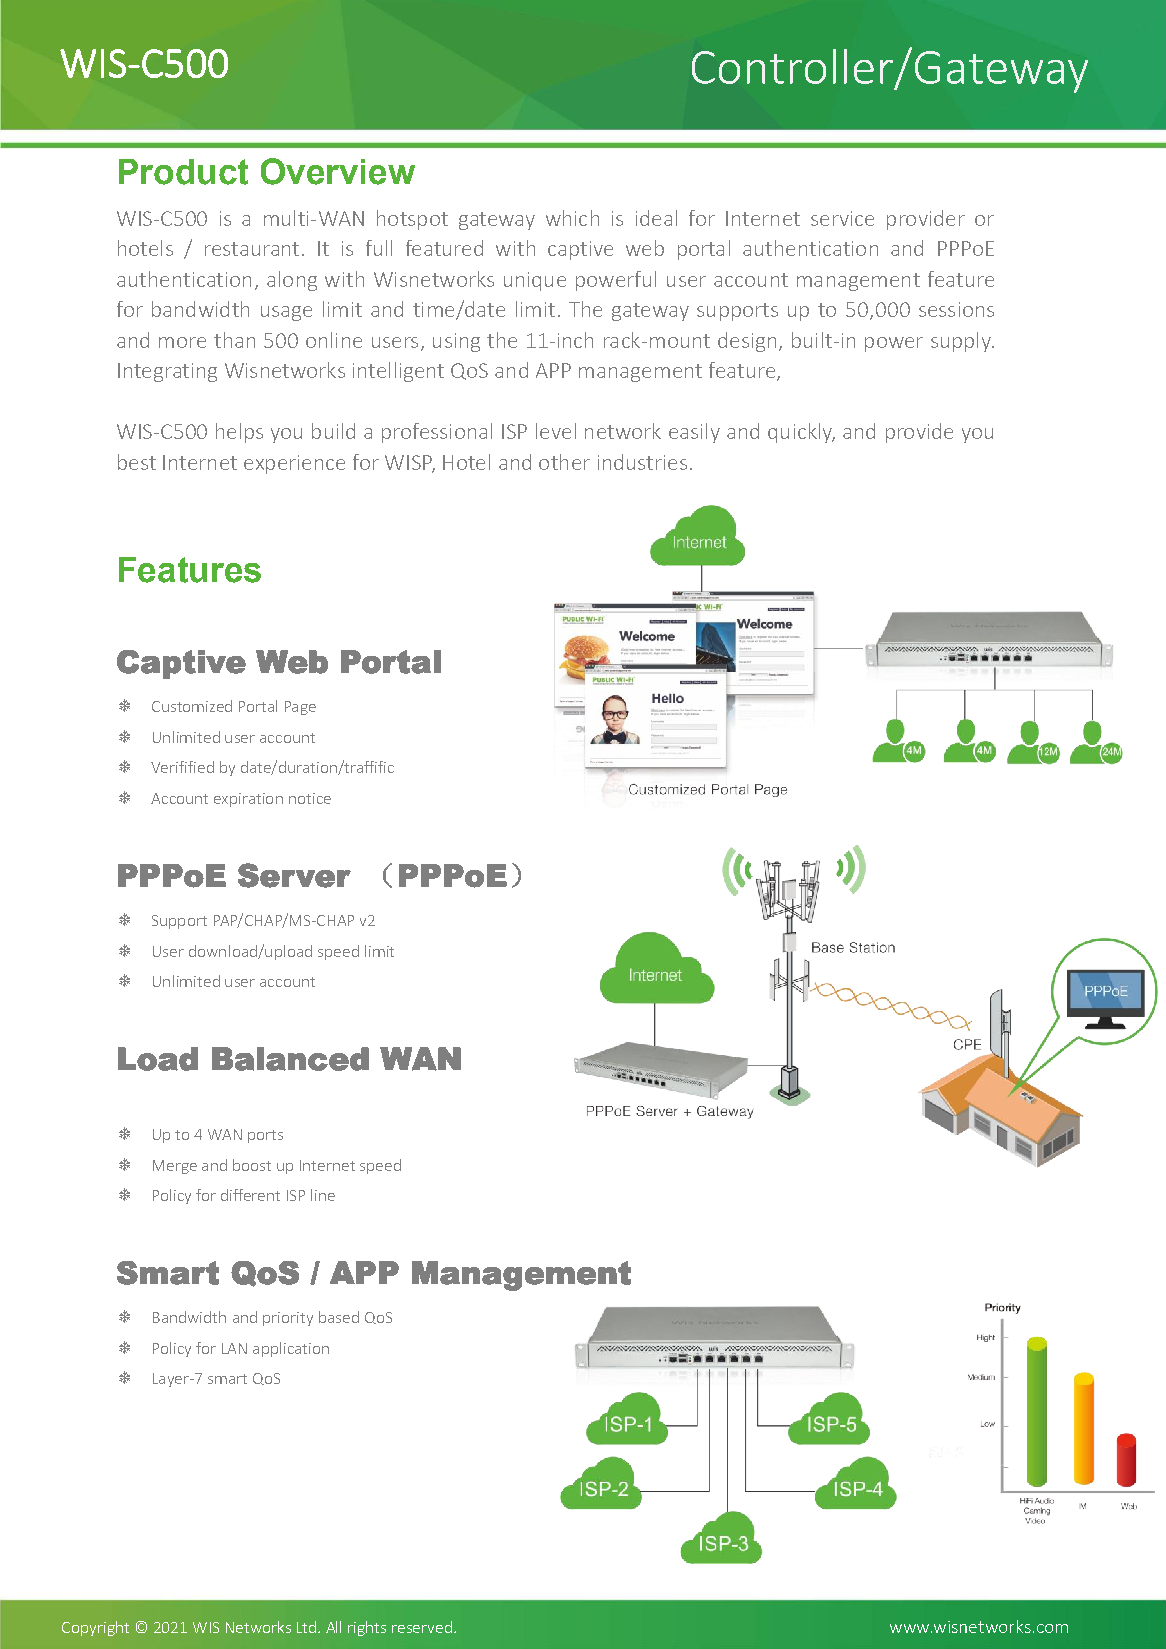 The image size is (1166, 1649). I want to click on service, so click(842, 218).
